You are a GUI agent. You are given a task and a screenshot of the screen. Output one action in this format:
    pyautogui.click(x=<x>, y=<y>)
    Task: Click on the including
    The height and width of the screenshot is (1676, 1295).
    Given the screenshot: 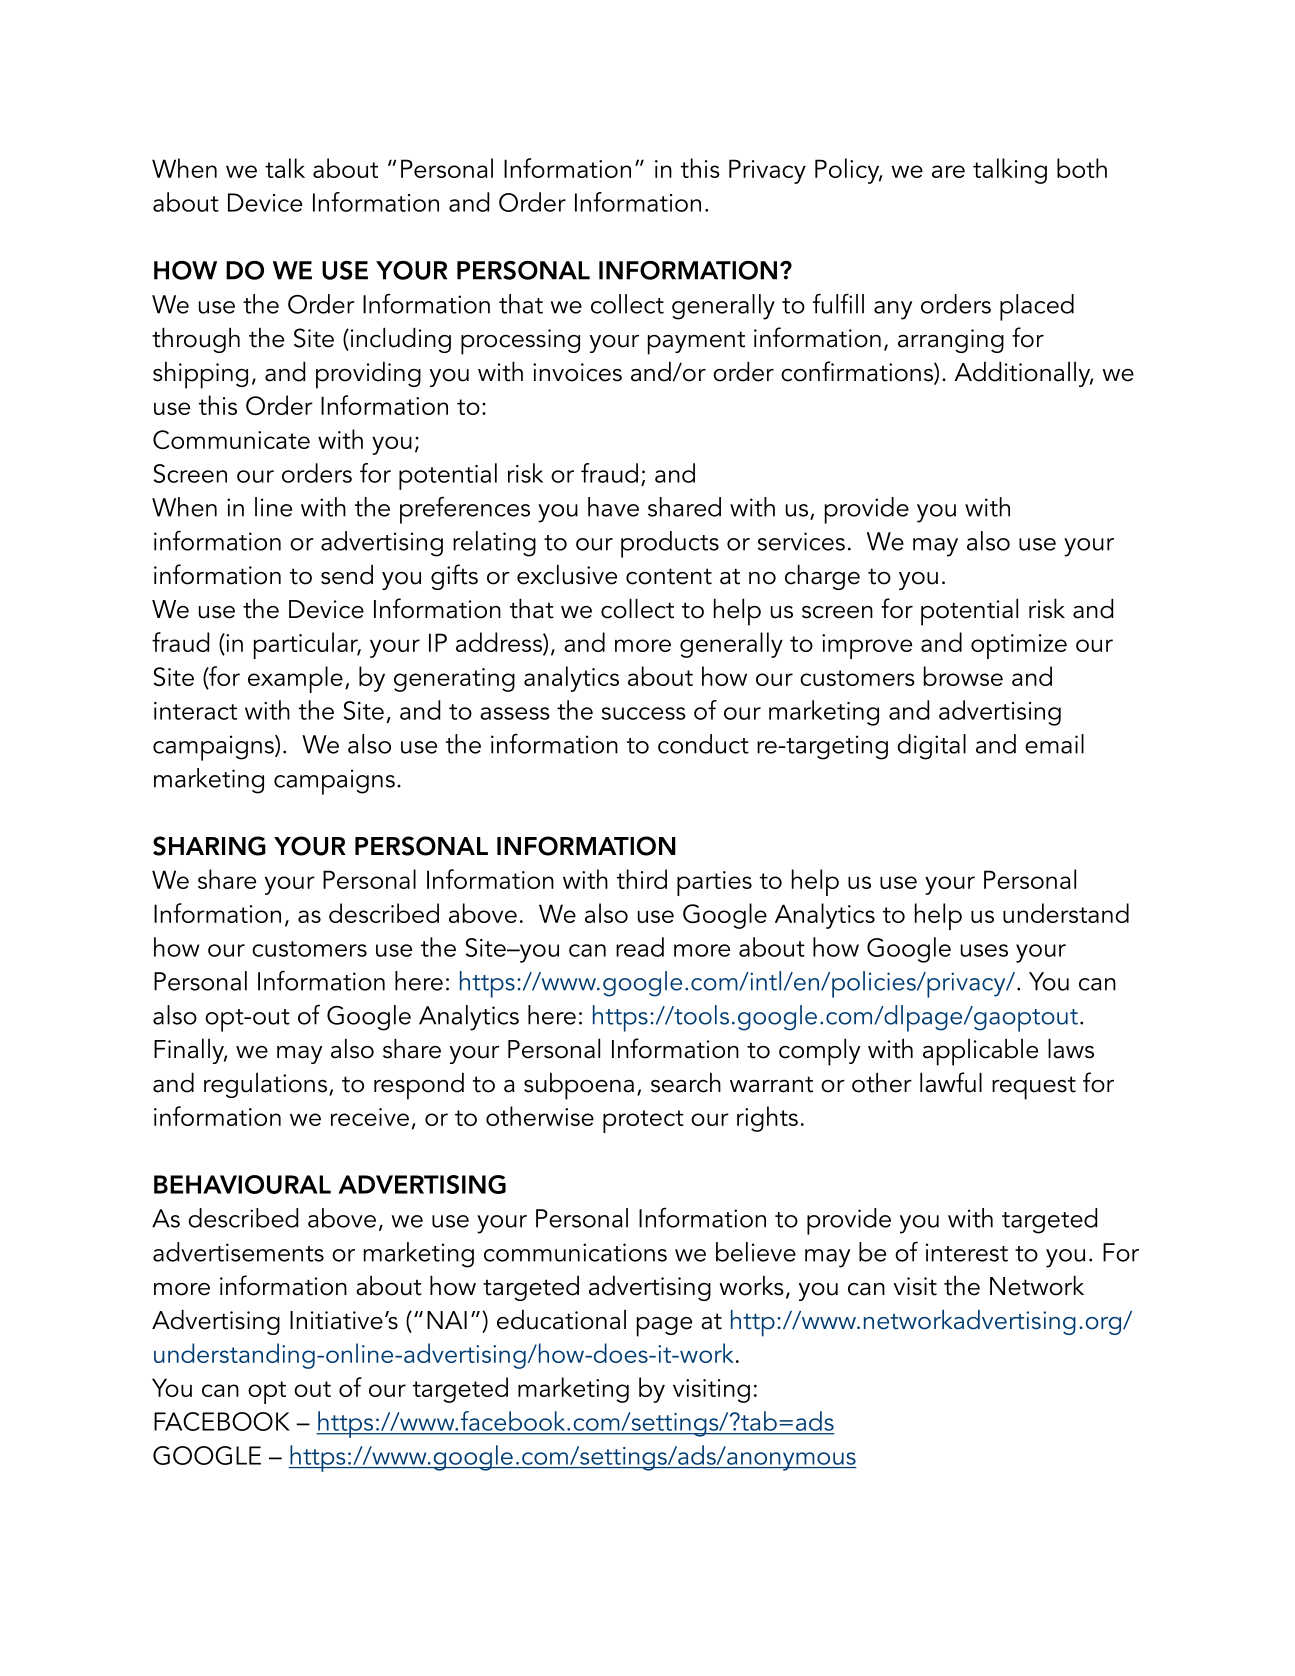 What is the action you would take?
    pyautogui.click(x=399, y=340)
